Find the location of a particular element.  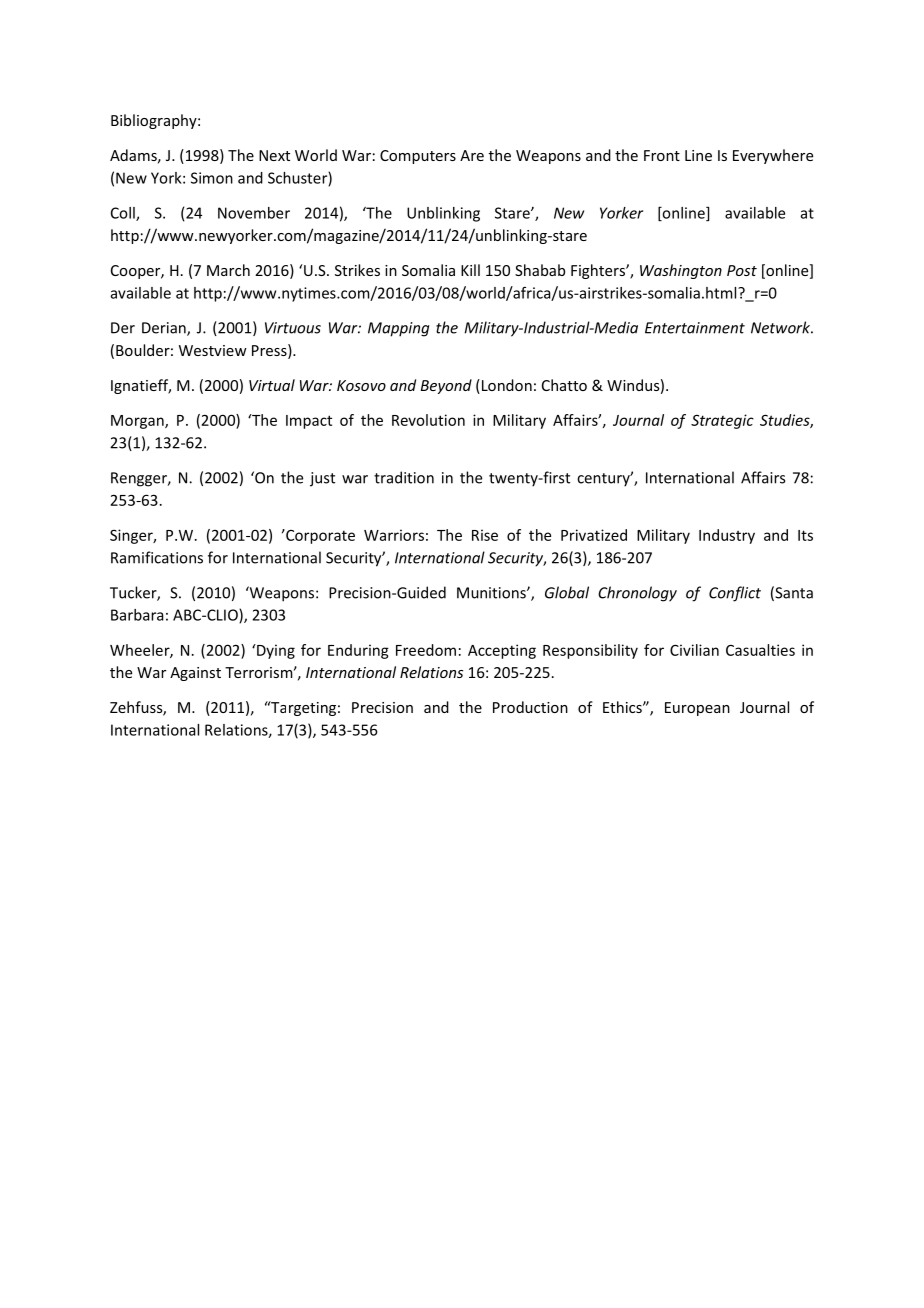

Against is located at coordinates (195, 674).
